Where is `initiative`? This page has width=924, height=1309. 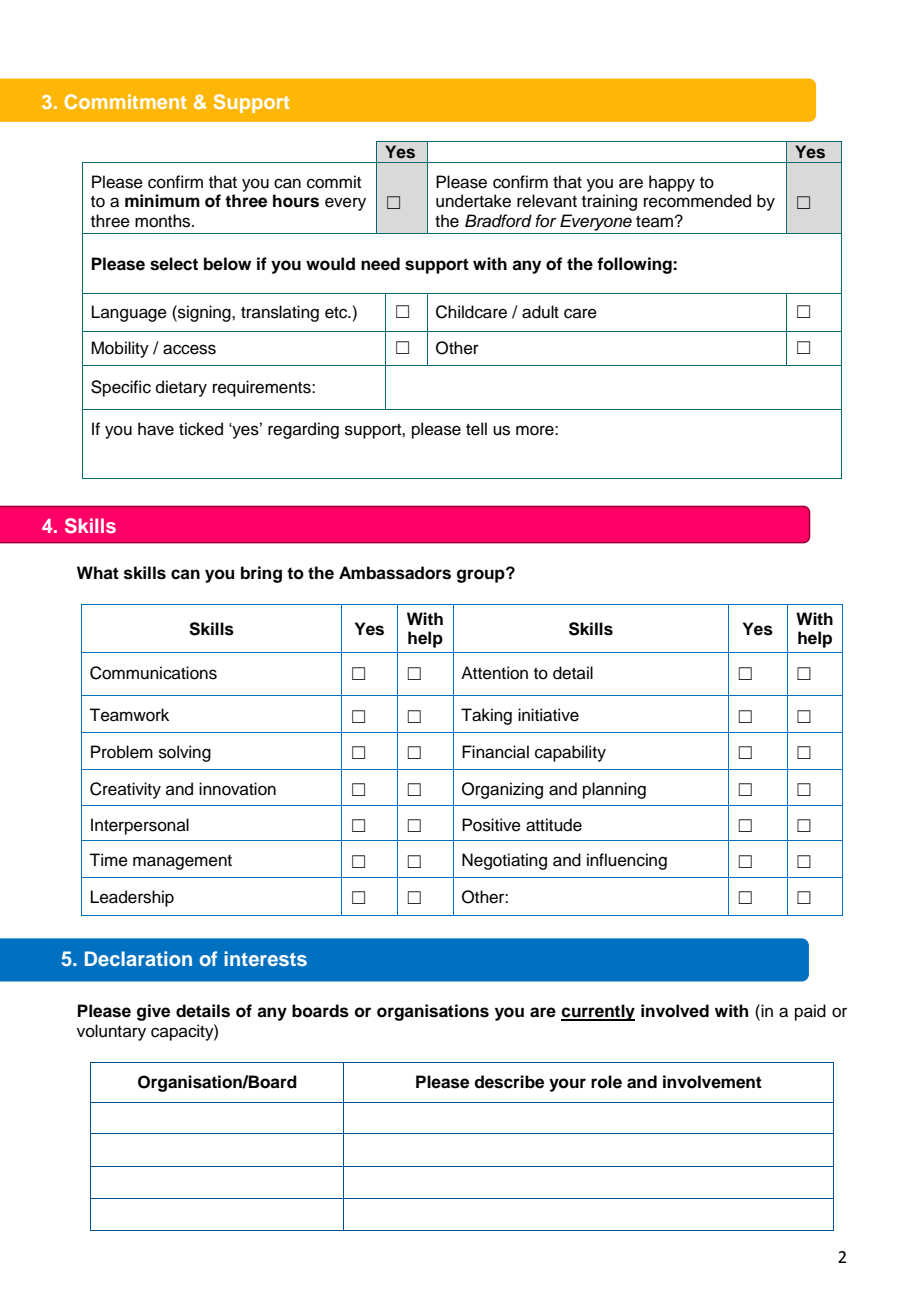 initiative is located at coordinates (548, 715).
